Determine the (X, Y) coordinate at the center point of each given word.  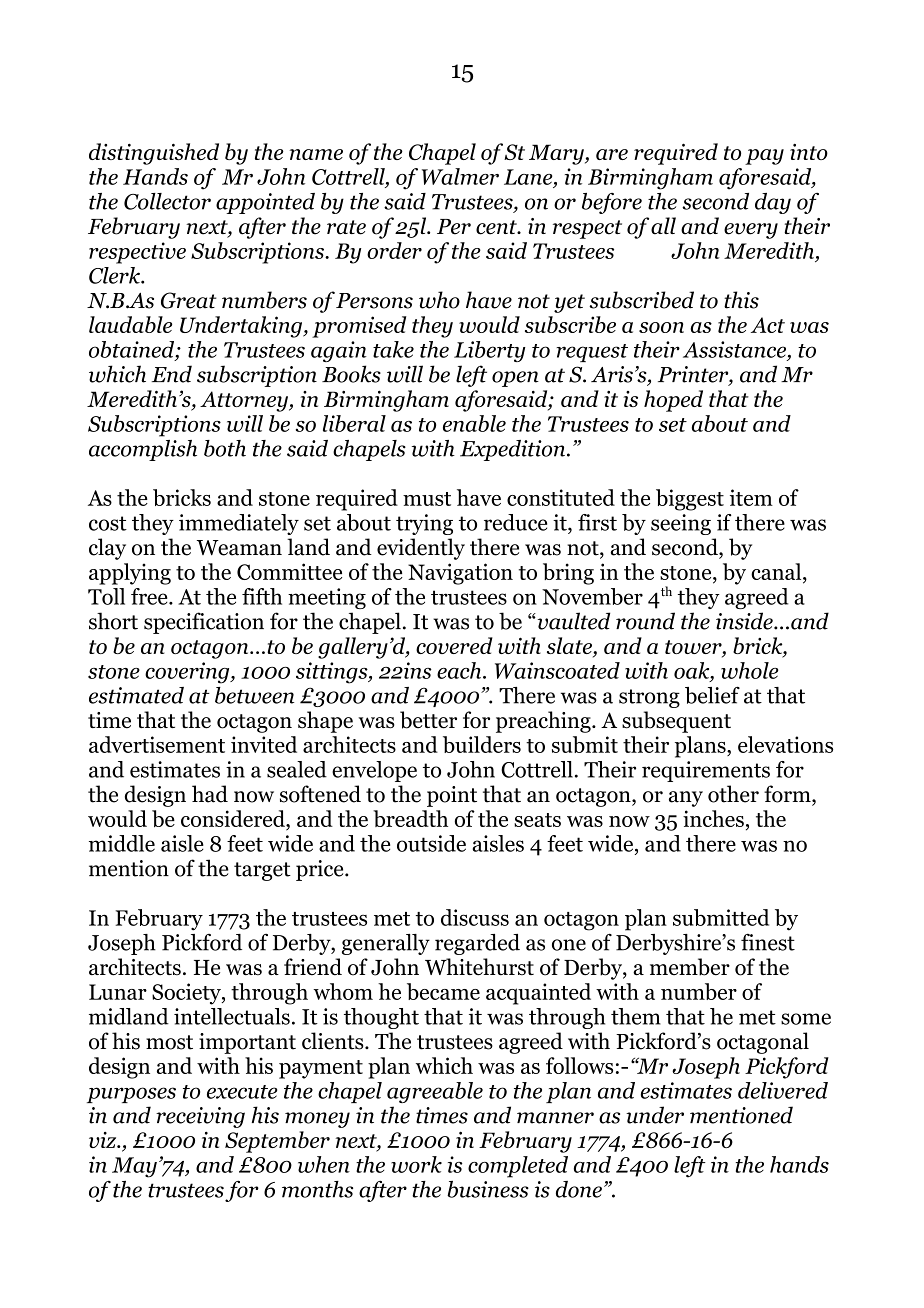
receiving (200, 1117)
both (225, 448)
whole (749, 670)
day (773, 203)
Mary (557, 154)
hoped (673, 401)
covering (188, 673)
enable (474, 423)
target (262, 871)
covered (454, 645)
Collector (167, 201)
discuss (475, 917)
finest (768, 942)
